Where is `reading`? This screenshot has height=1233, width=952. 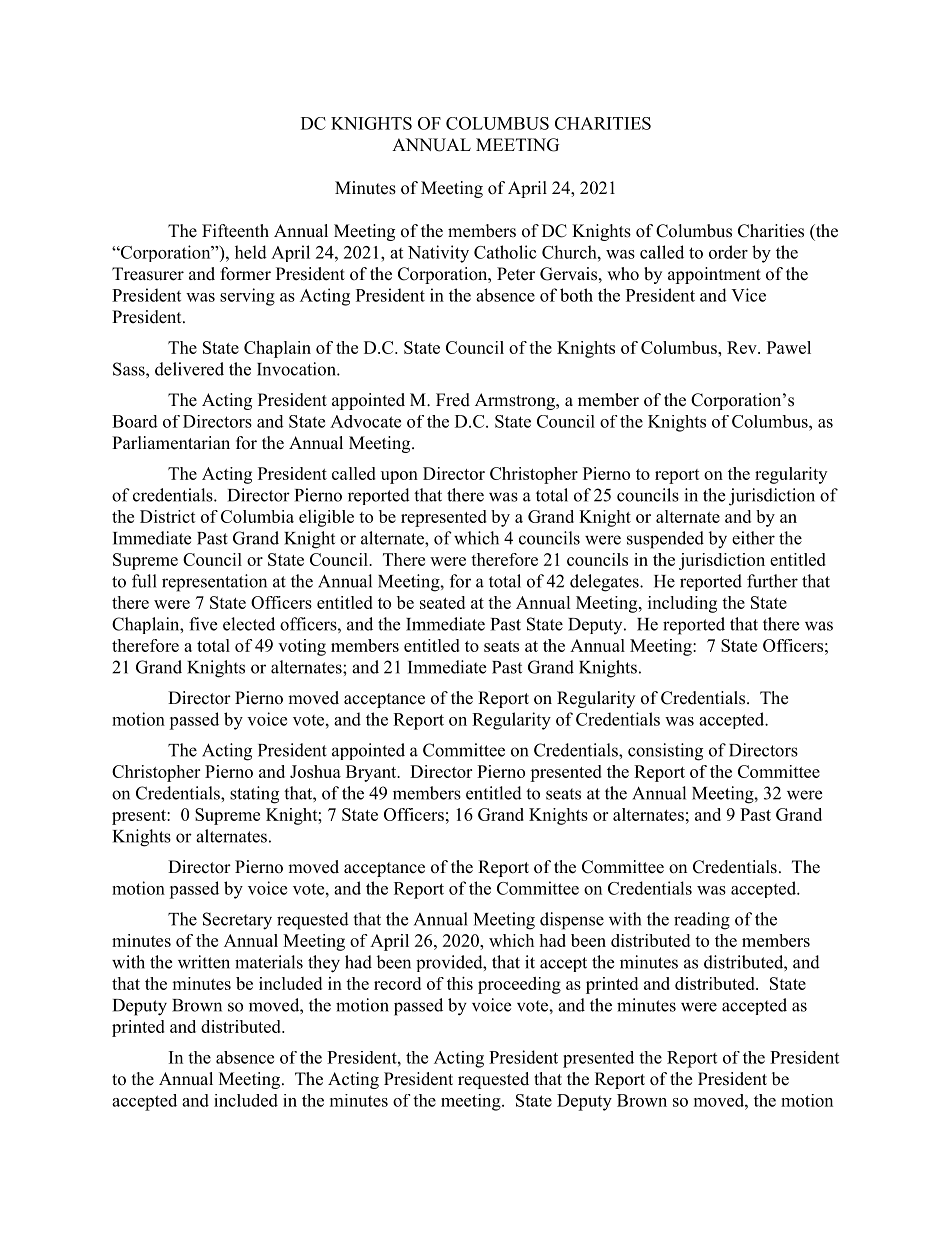 reading is located at coordinates (702, 921).
